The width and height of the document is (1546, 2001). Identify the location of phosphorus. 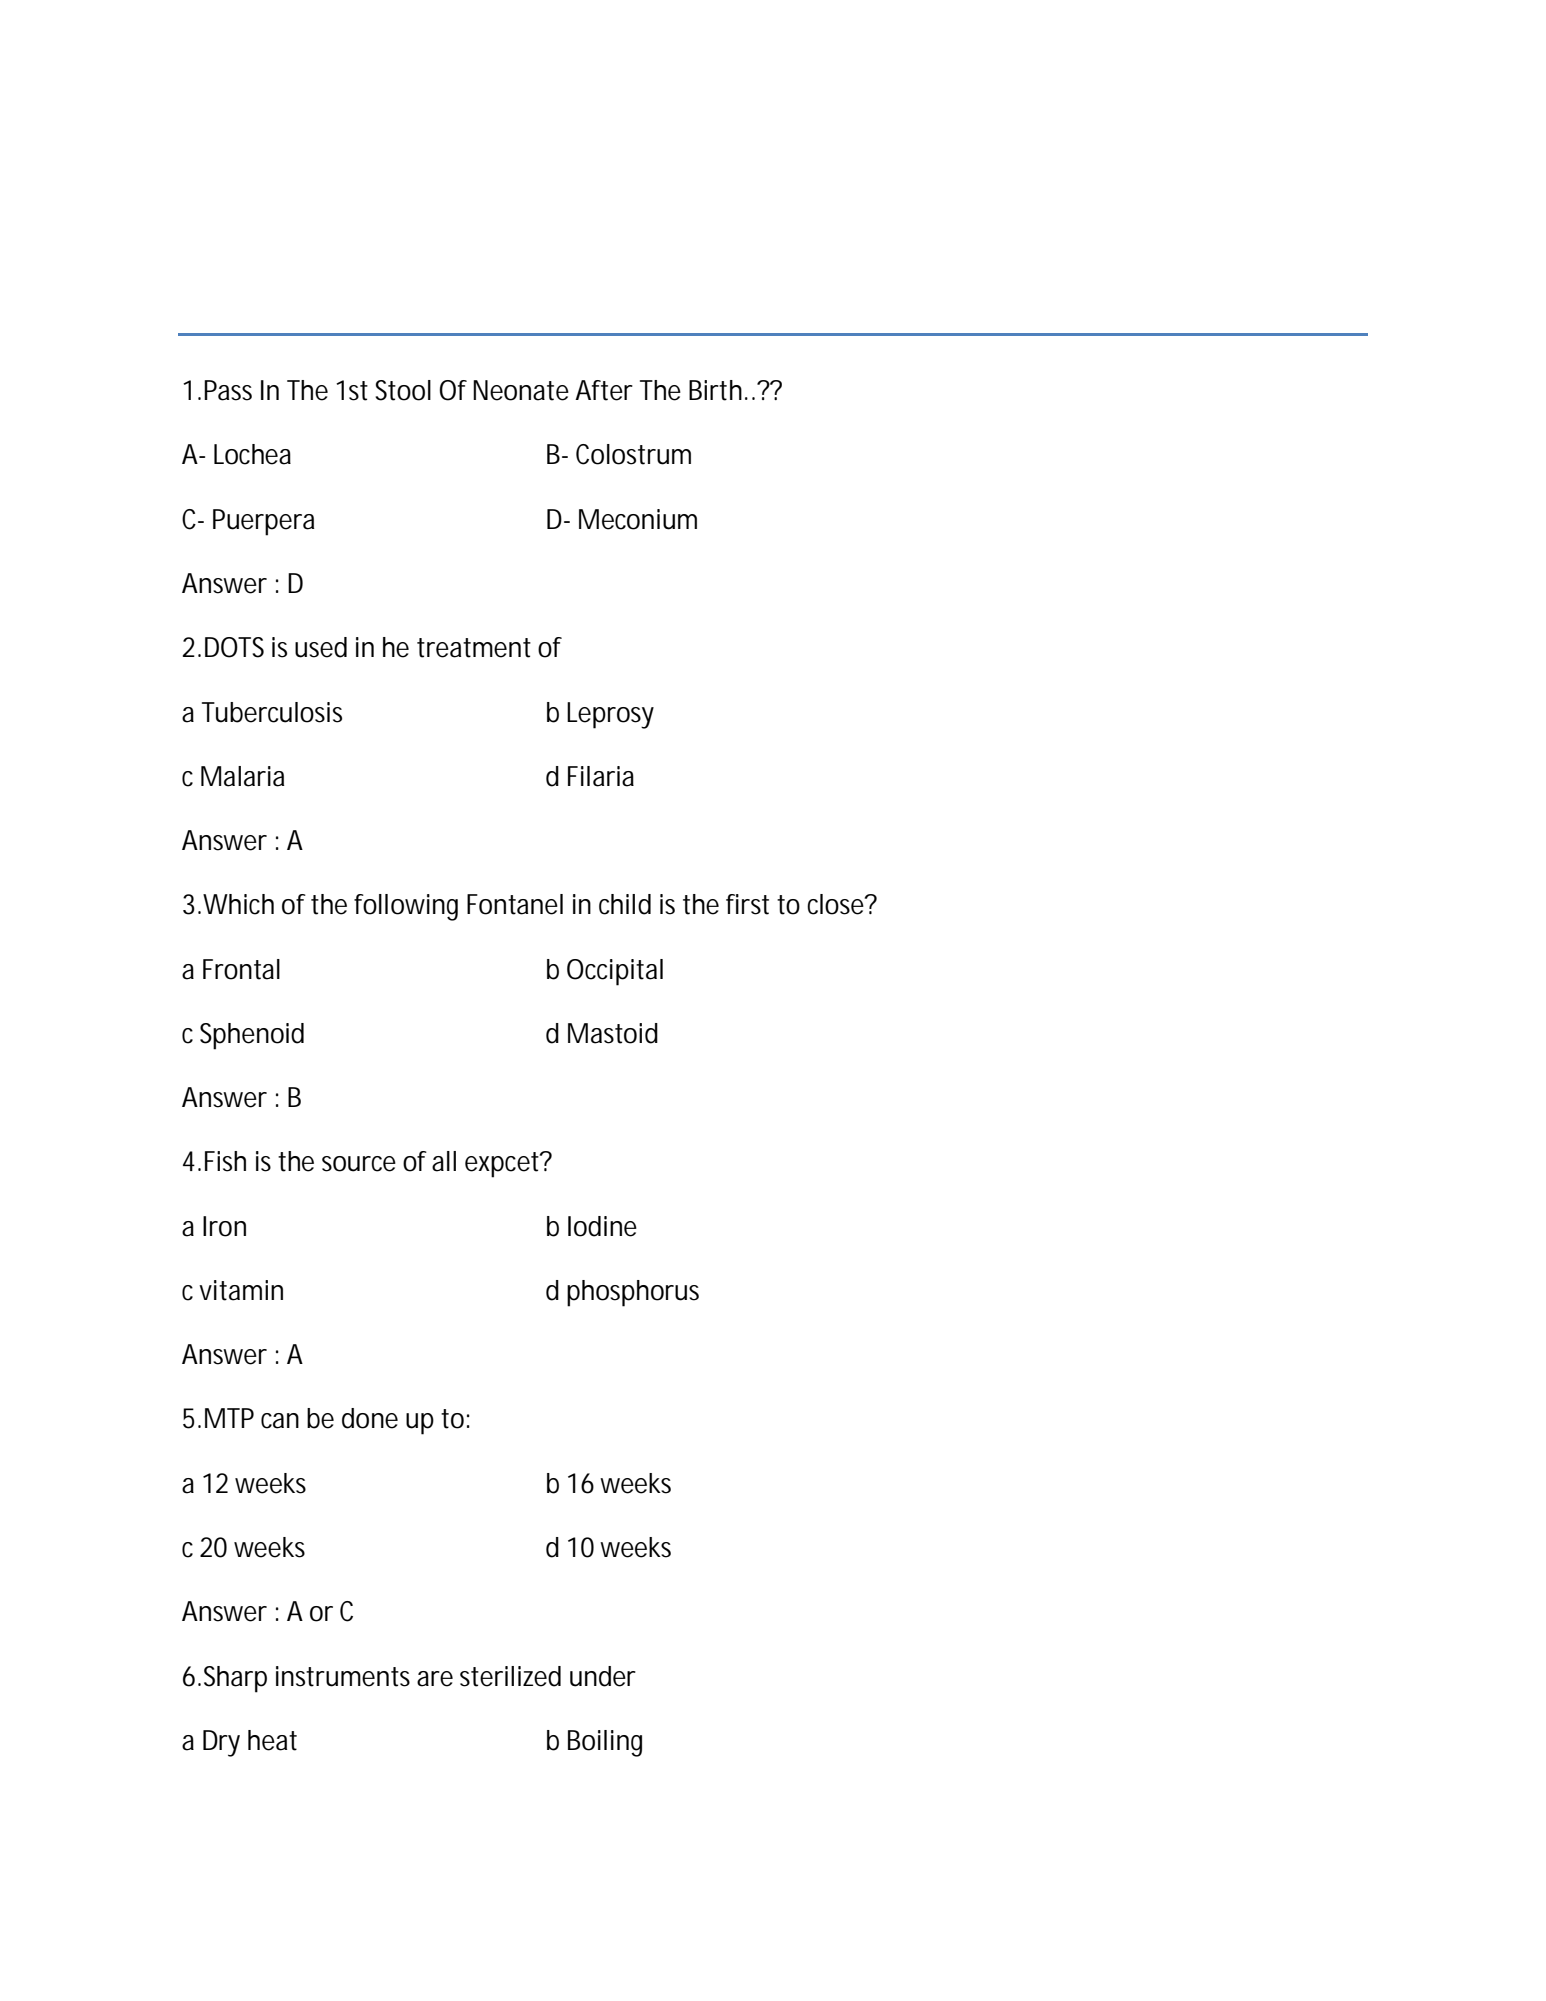
(633, 1293).
